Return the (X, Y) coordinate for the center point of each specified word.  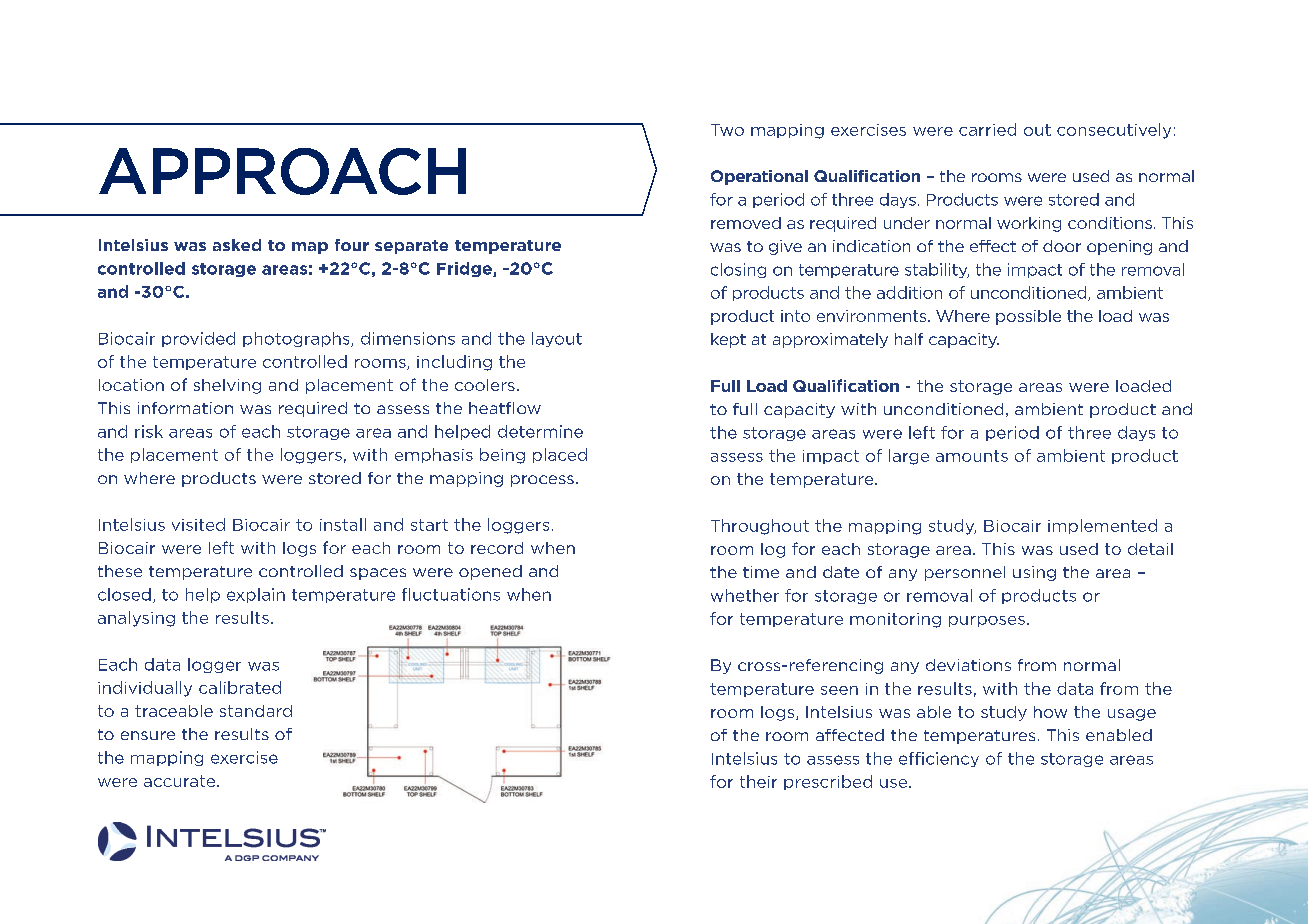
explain (256, 595)
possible (1028, 317)
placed (560, 455)
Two (727, 130)
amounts (972, 456)
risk (149, 431)
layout (557, 339)
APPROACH (282, 171)
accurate (179, 781)
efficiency (939, 759)
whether (745, 595)
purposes (987, 621)
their (758, 781)
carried (987, 129)
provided (198, 339)
